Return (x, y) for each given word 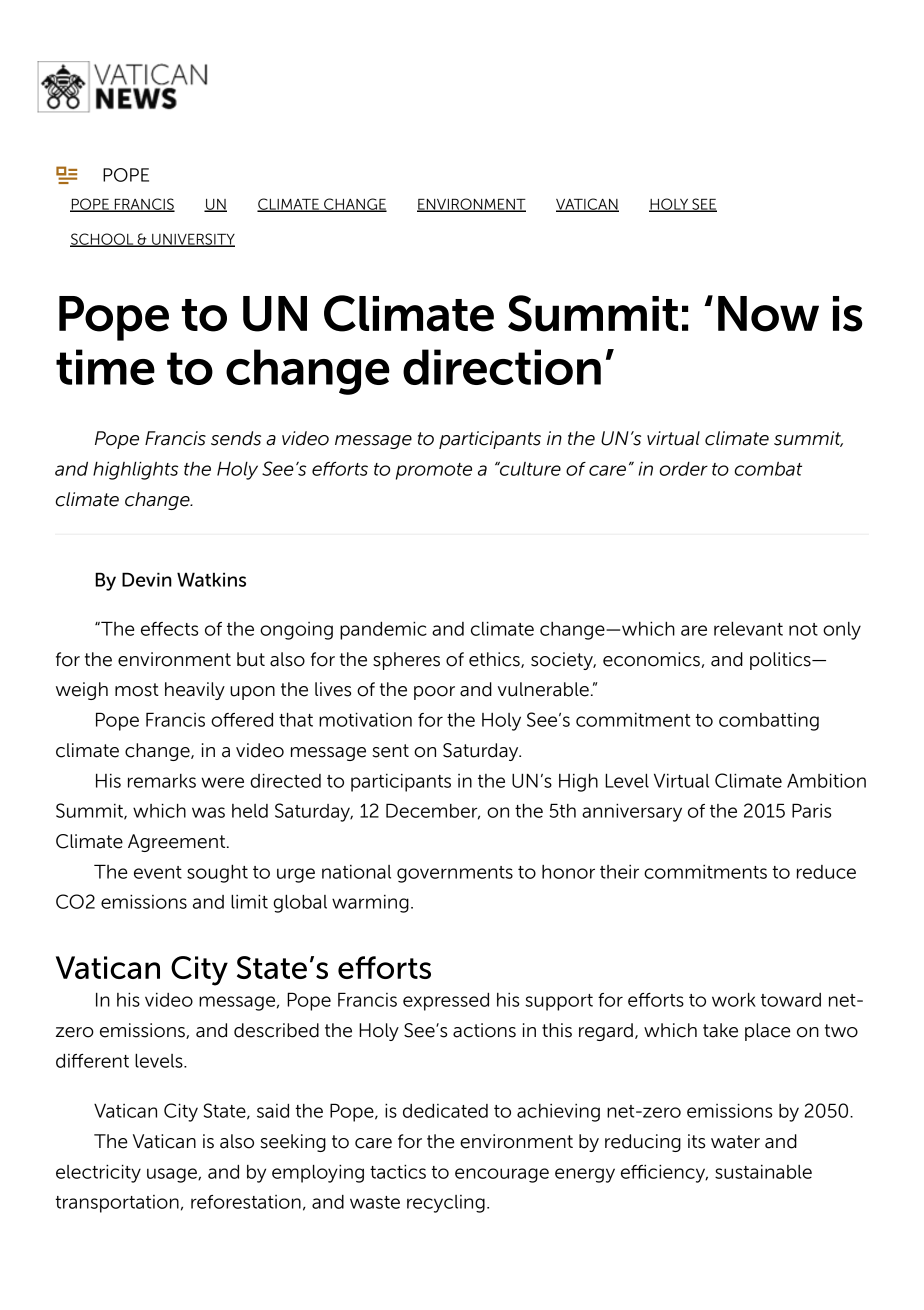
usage (173, 1175)
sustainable (763, 1172)
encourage (502, 1175)
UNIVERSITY (192, 240)
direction (502, 367)
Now (768, 314)
